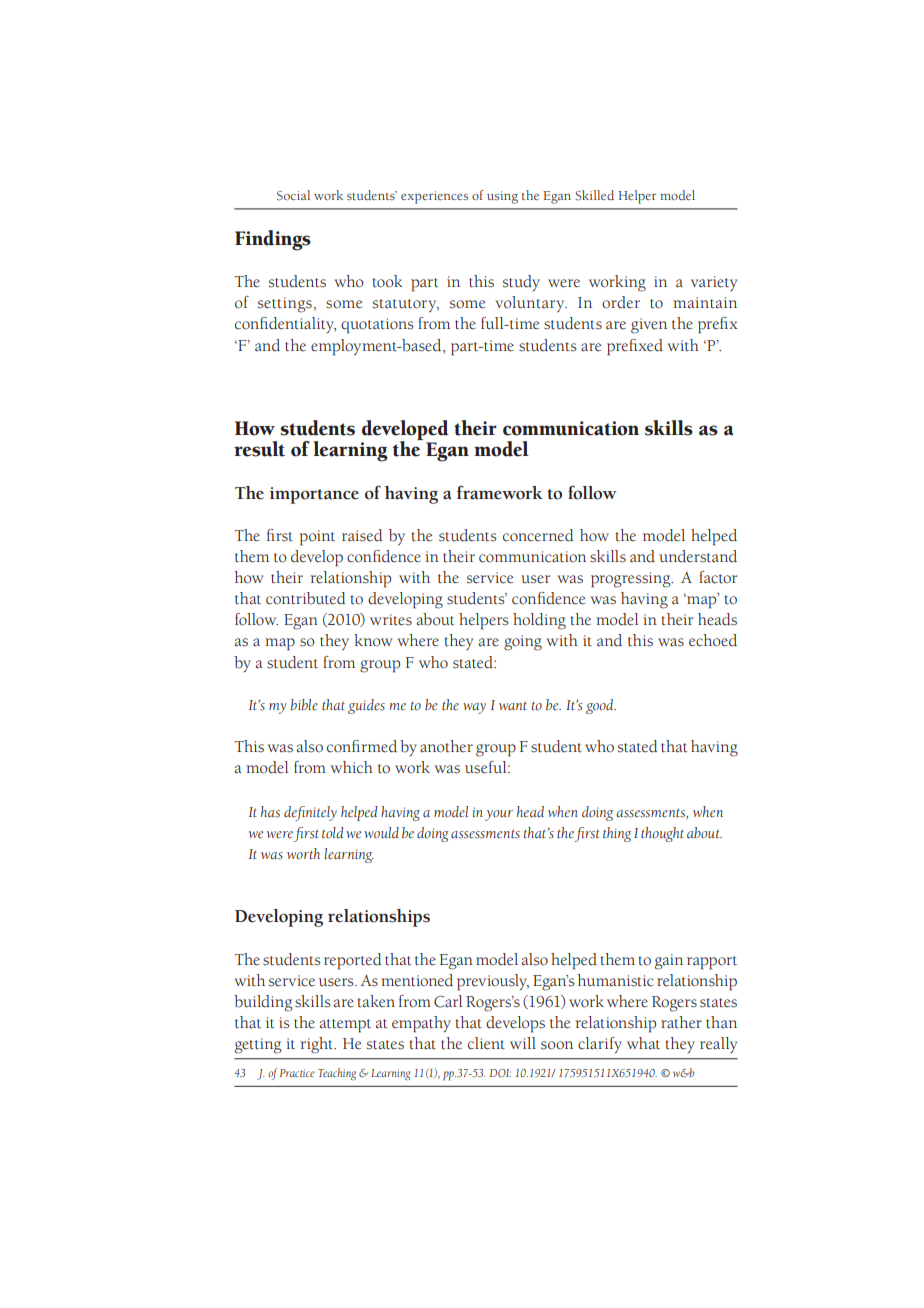 This screenshot has width=924, height=1308. What do you see at coordinates (318, 1045) in the screenshot?
I see `right` at bounding box center [318, 1045].
